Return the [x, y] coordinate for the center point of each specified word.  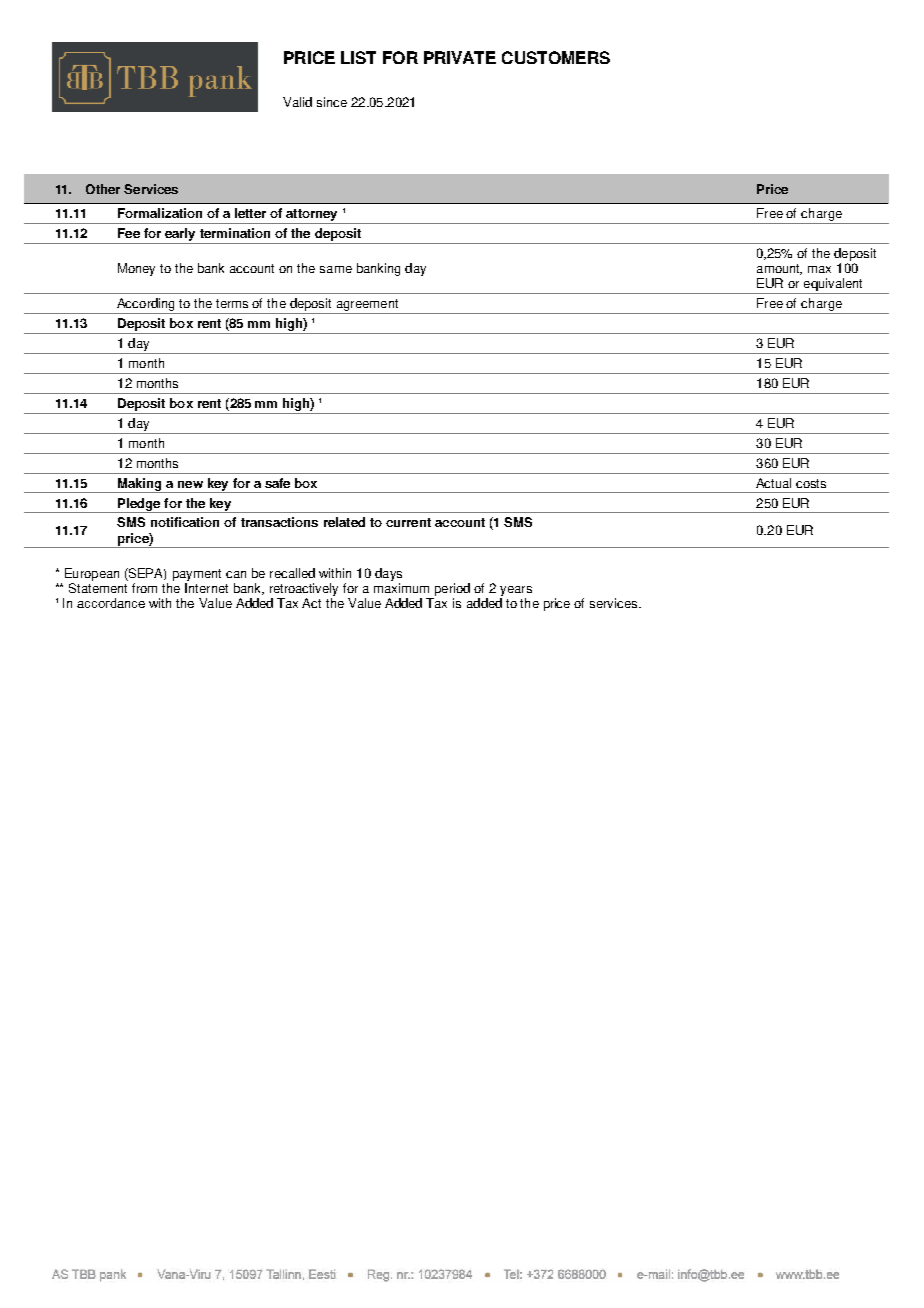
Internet [206, 588]
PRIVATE [460, 57]
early [180, 234]
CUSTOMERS [556, 57]
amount [779, 269]
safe [277, 483]
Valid [297, 102]
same [336, 269]
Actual [773, 483]
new [190, 484]
